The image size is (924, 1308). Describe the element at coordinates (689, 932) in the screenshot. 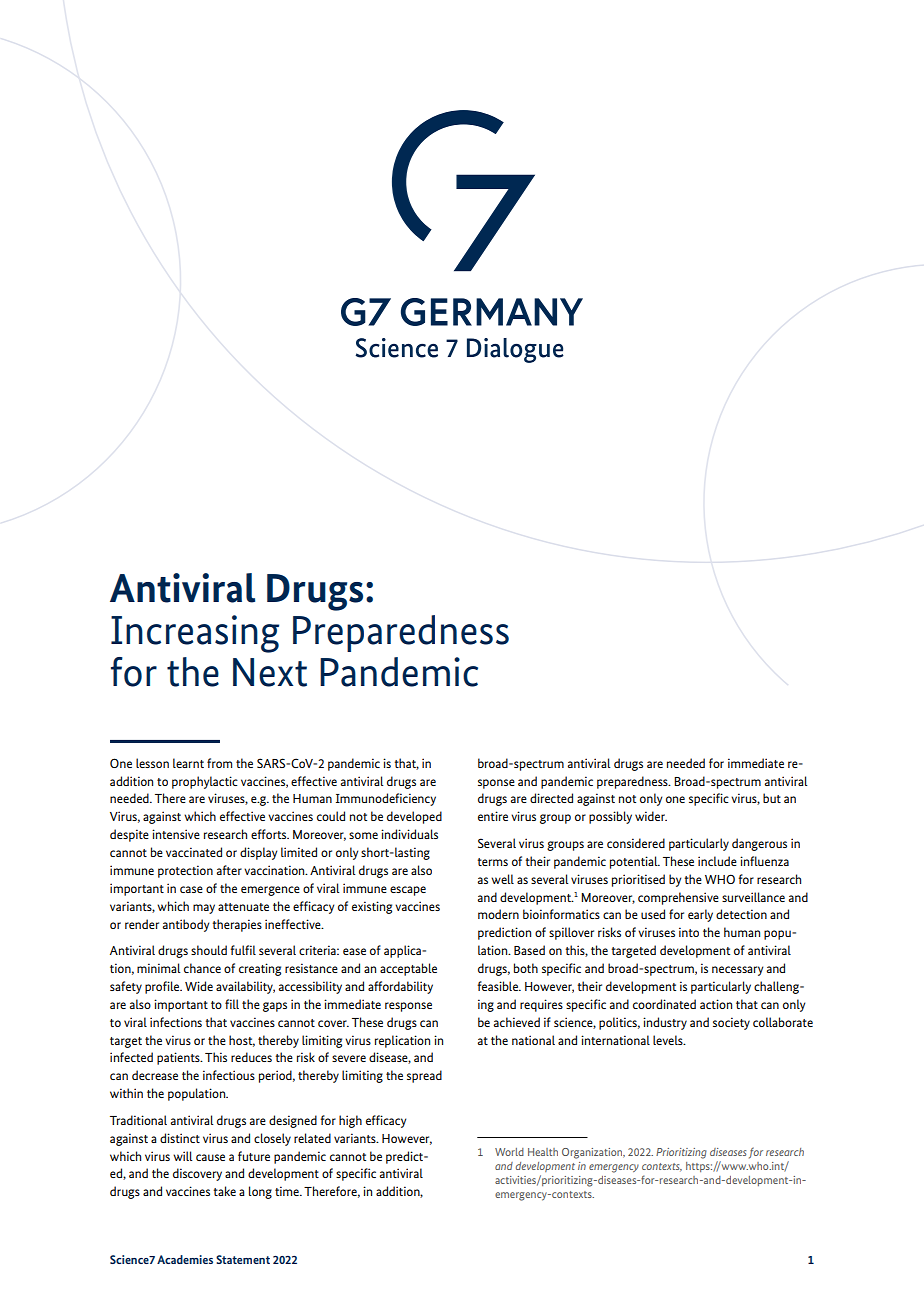

I see `into` at that location.
